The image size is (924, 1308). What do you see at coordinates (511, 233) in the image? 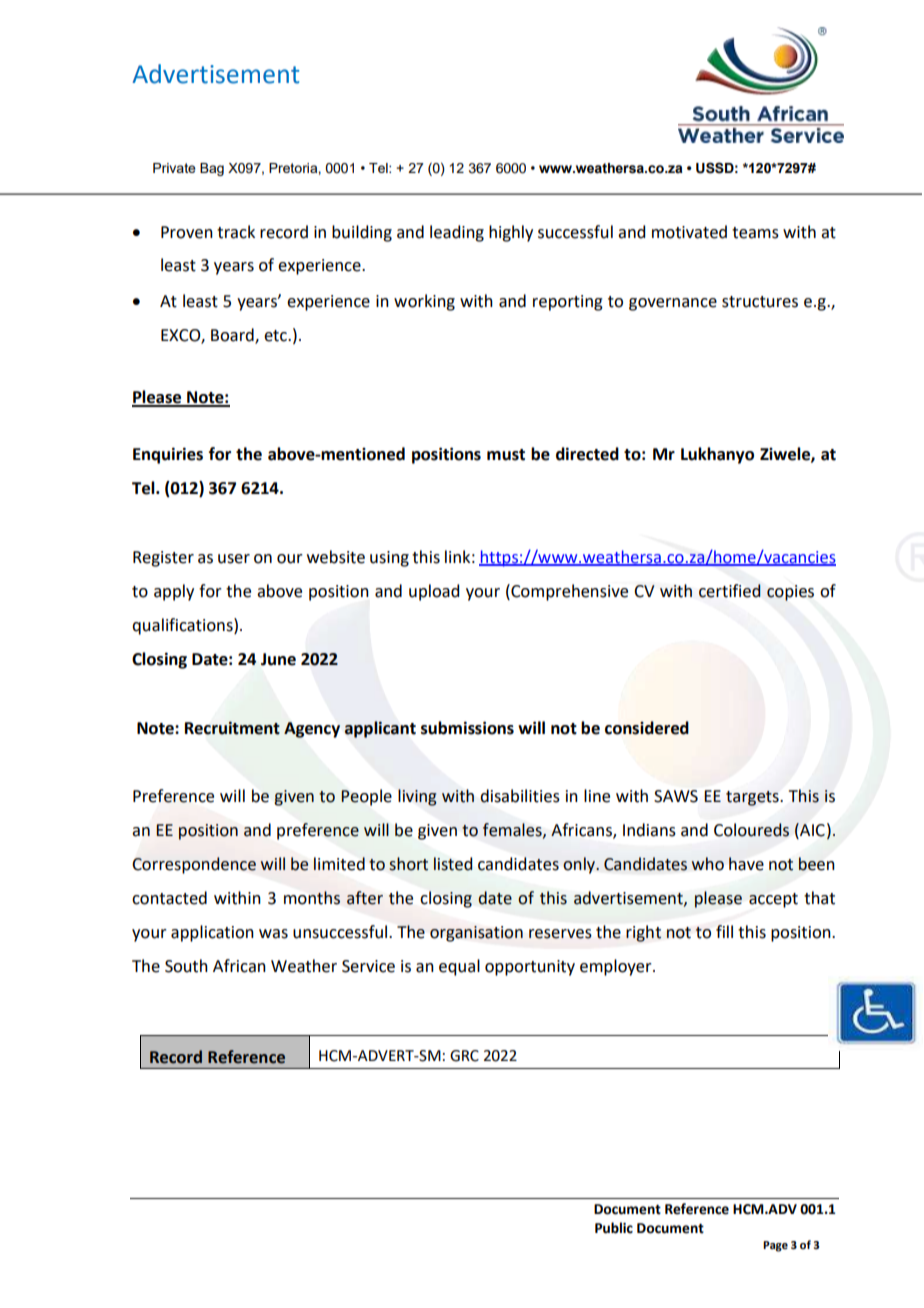
I see `highly` at bounding box center [511, 233].
